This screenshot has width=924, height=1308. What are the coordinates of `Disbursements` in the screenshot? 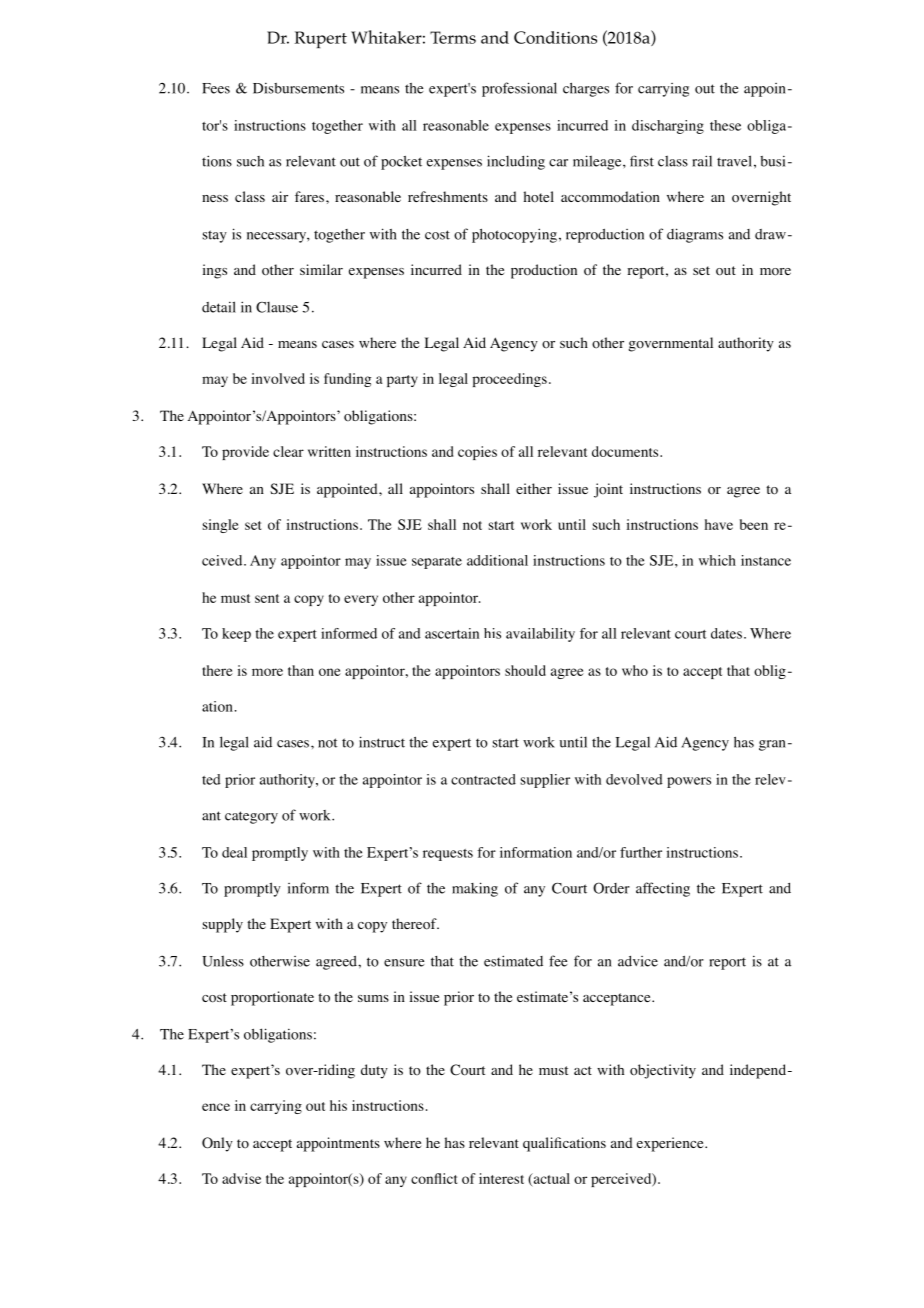 It's located at (298, 88).
